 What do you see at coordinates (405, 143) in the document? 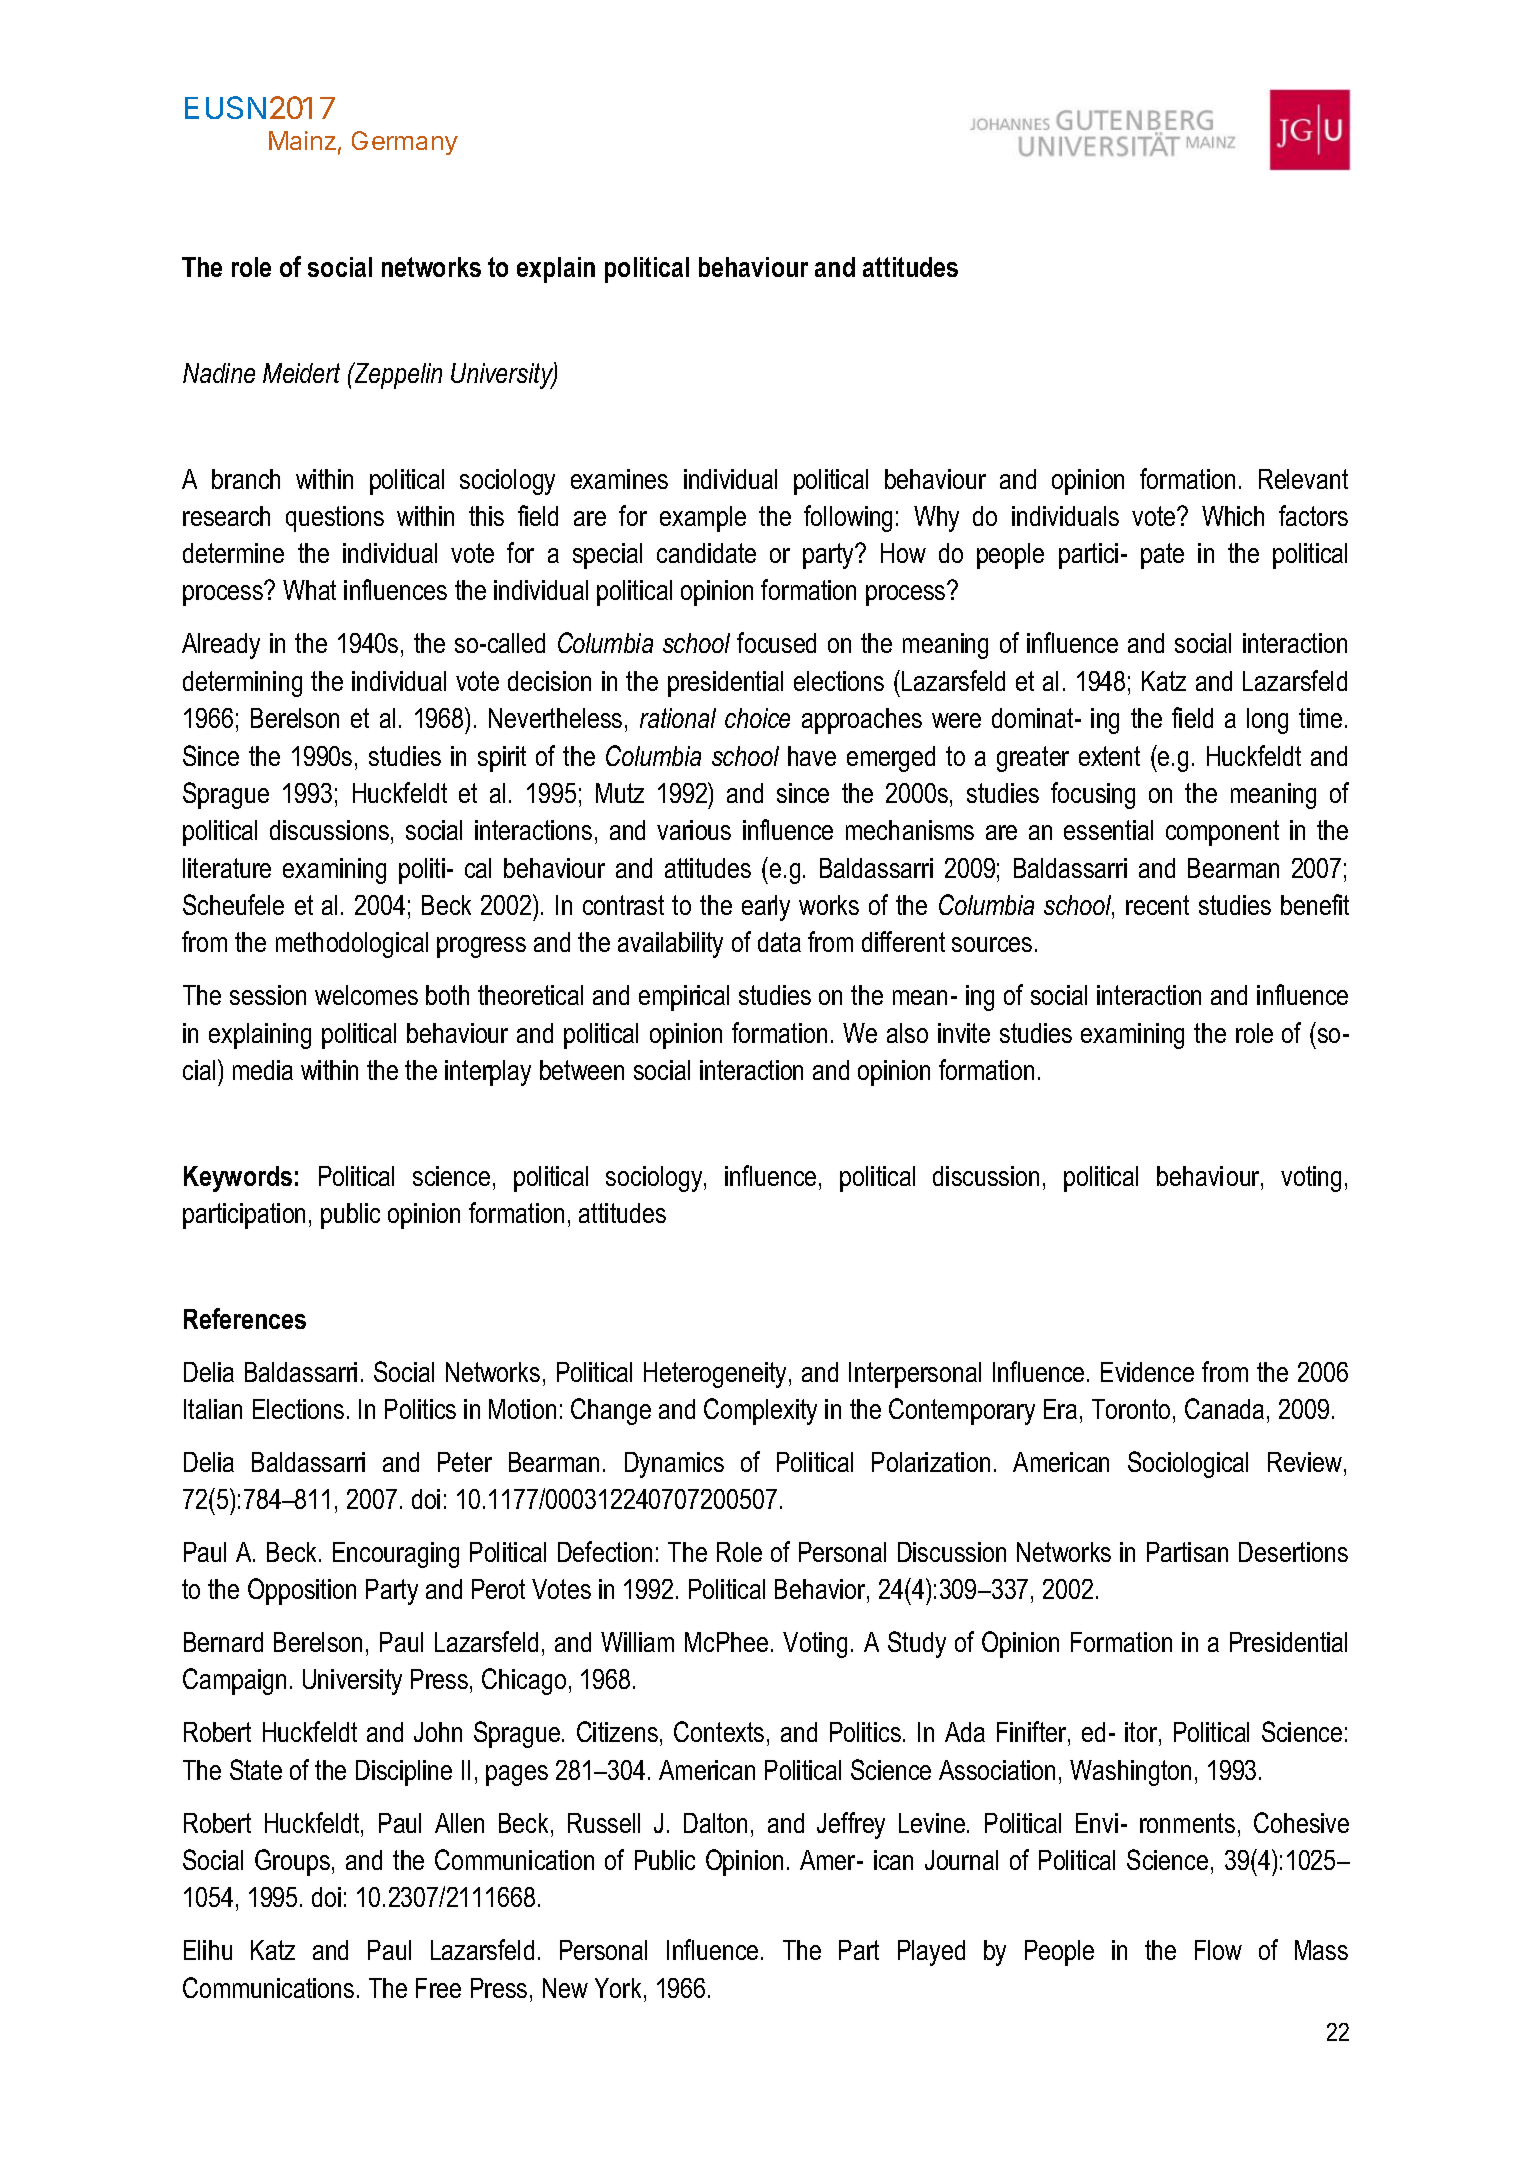
I see `Germany` at bounding box center [405, 143].
